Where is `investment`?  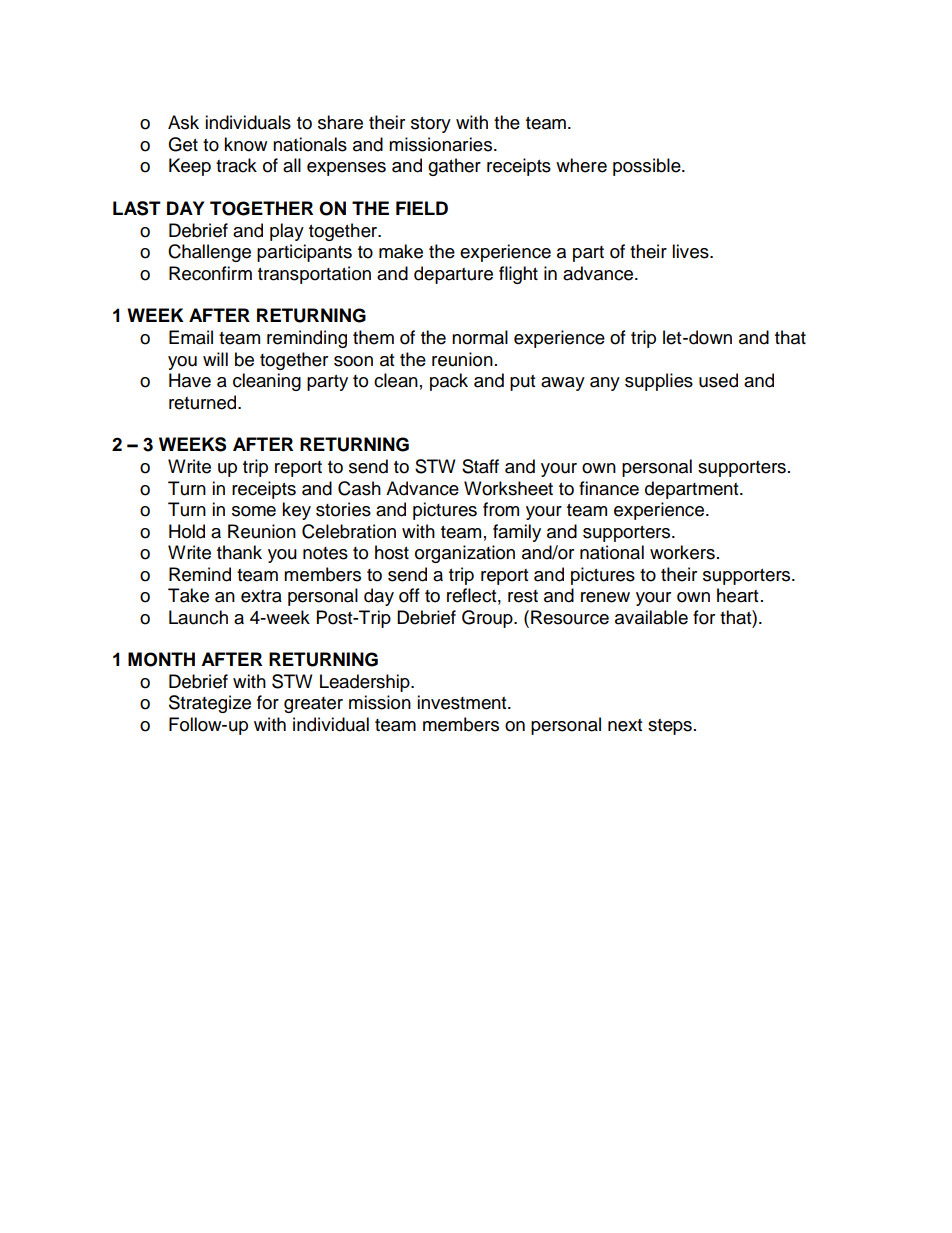 investment is located at coordinates (463, 702).
